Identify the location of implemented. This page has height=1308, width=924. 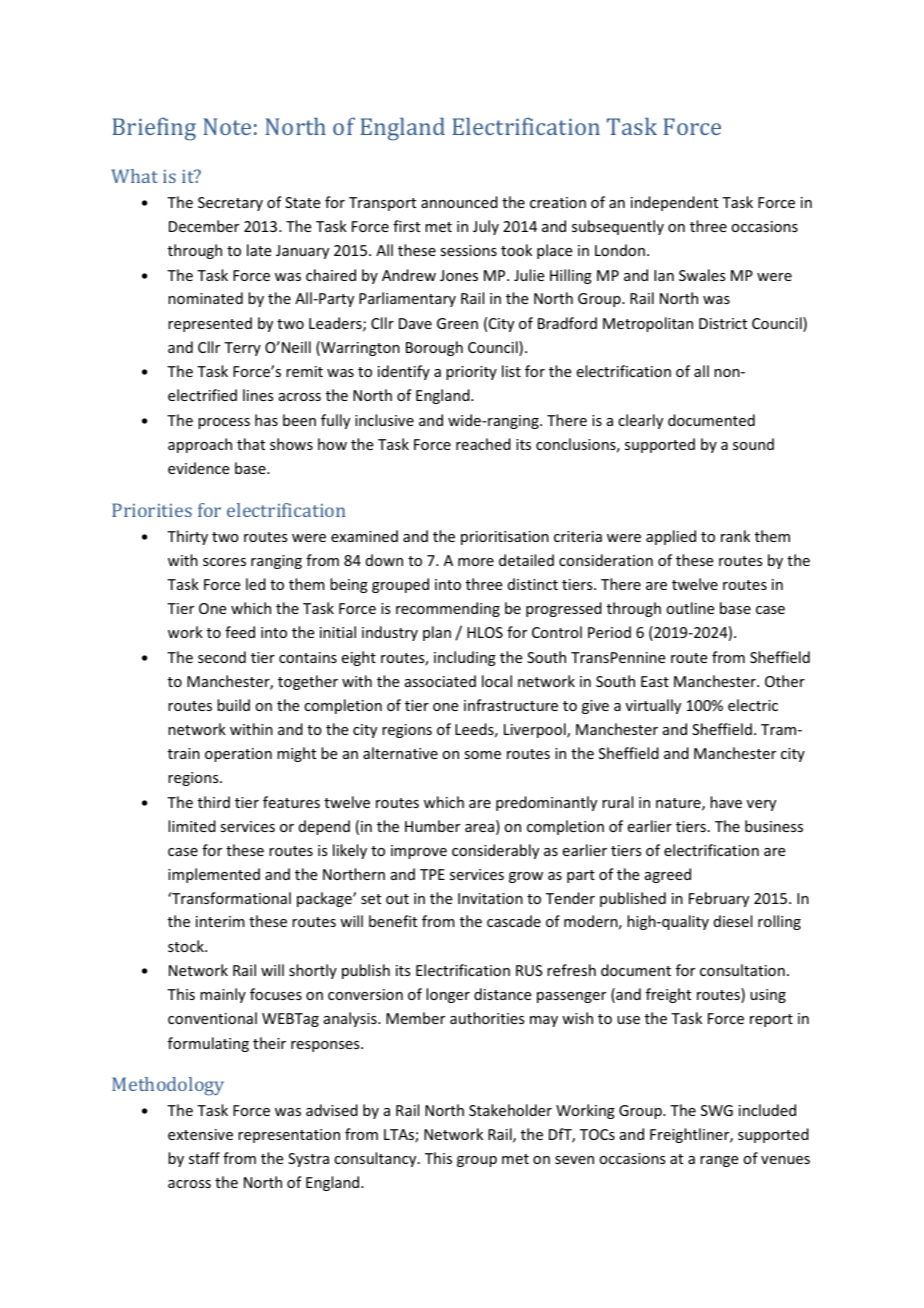
(214, 875).
